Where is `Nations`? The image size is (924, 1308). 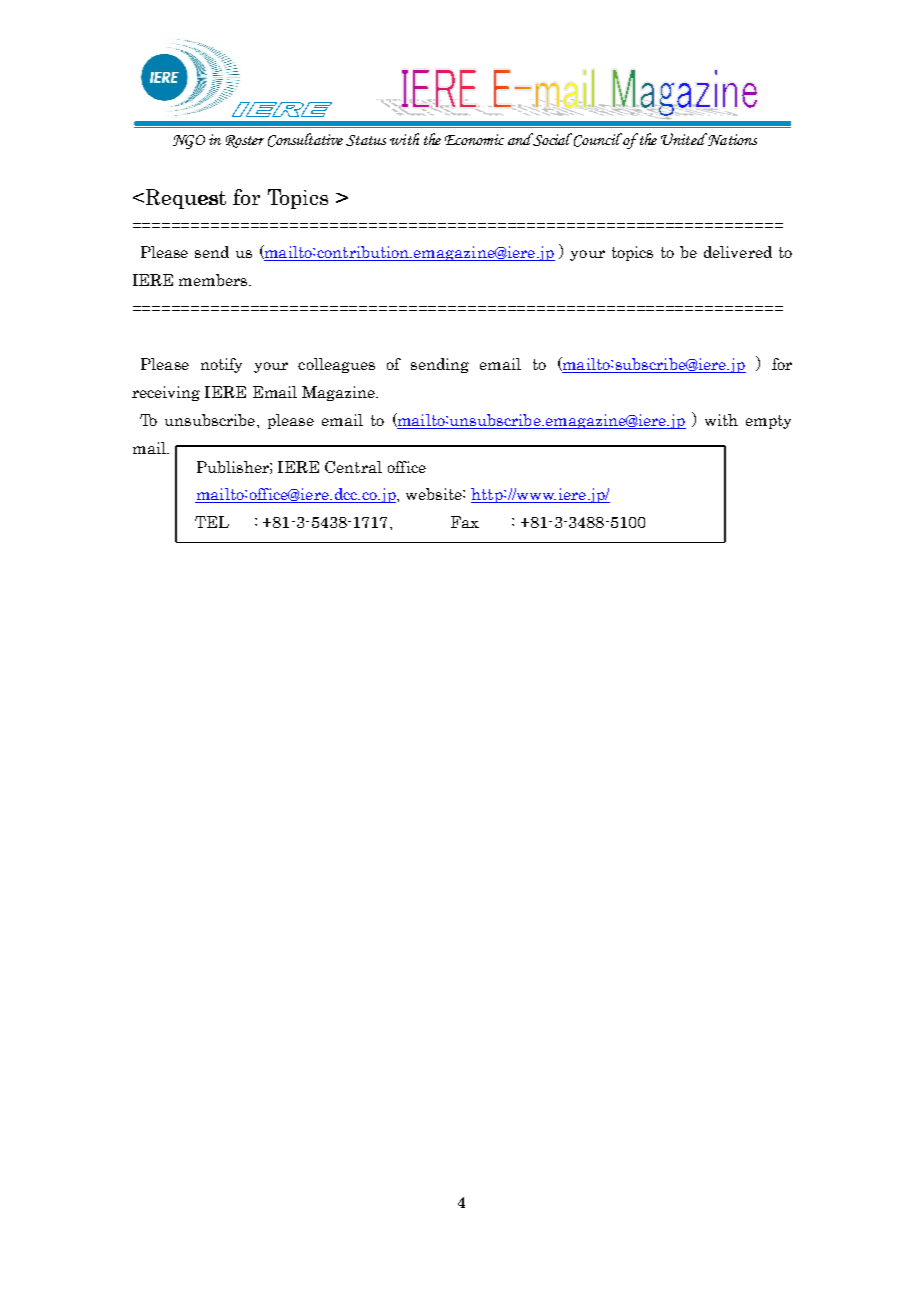
Nations is located at coordinates (731, 139).
